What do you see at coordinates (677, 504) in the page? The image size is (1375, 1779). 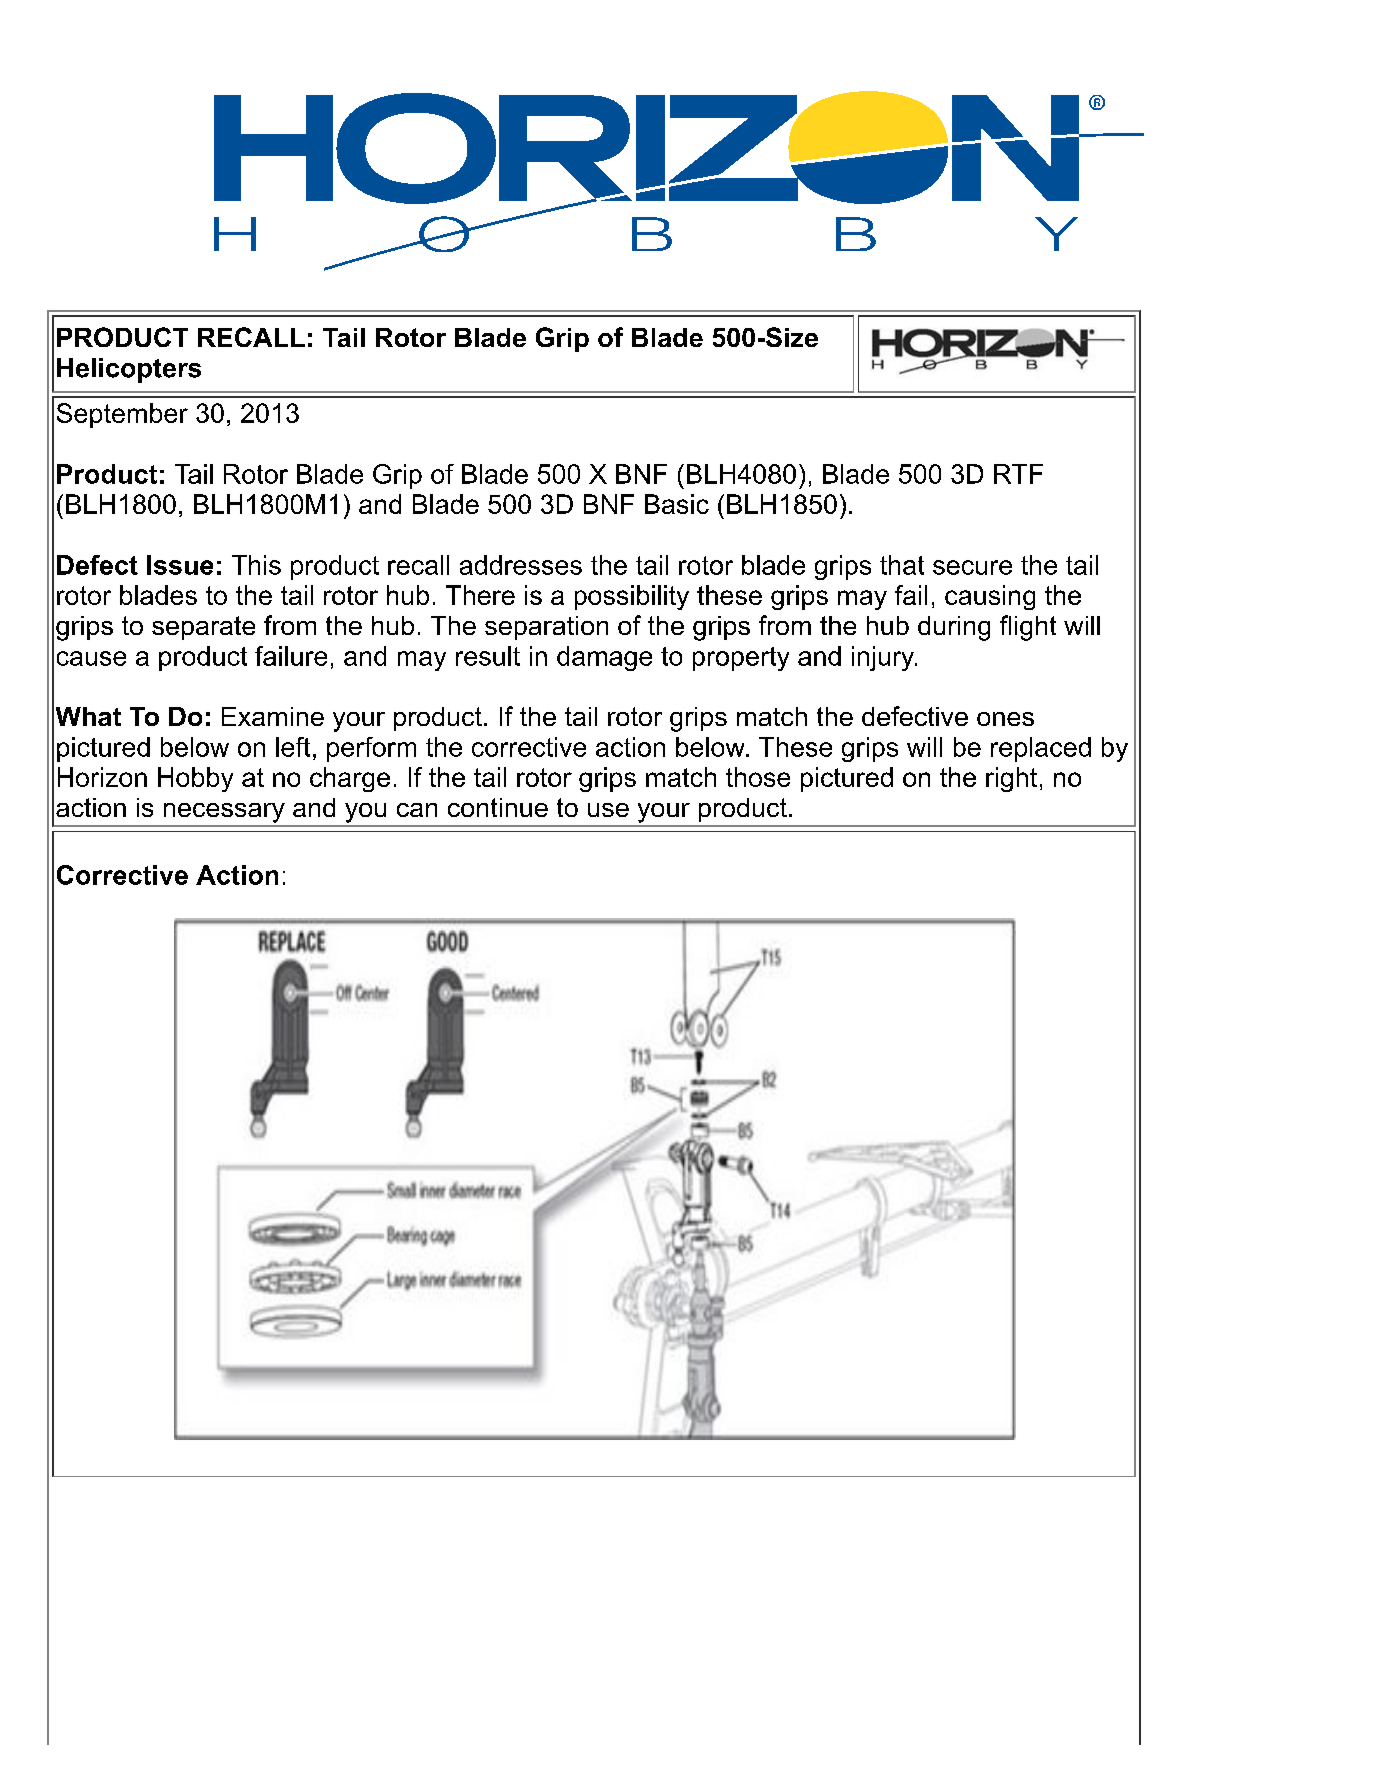 I see `Basic` at bounding box center [677, 504].
